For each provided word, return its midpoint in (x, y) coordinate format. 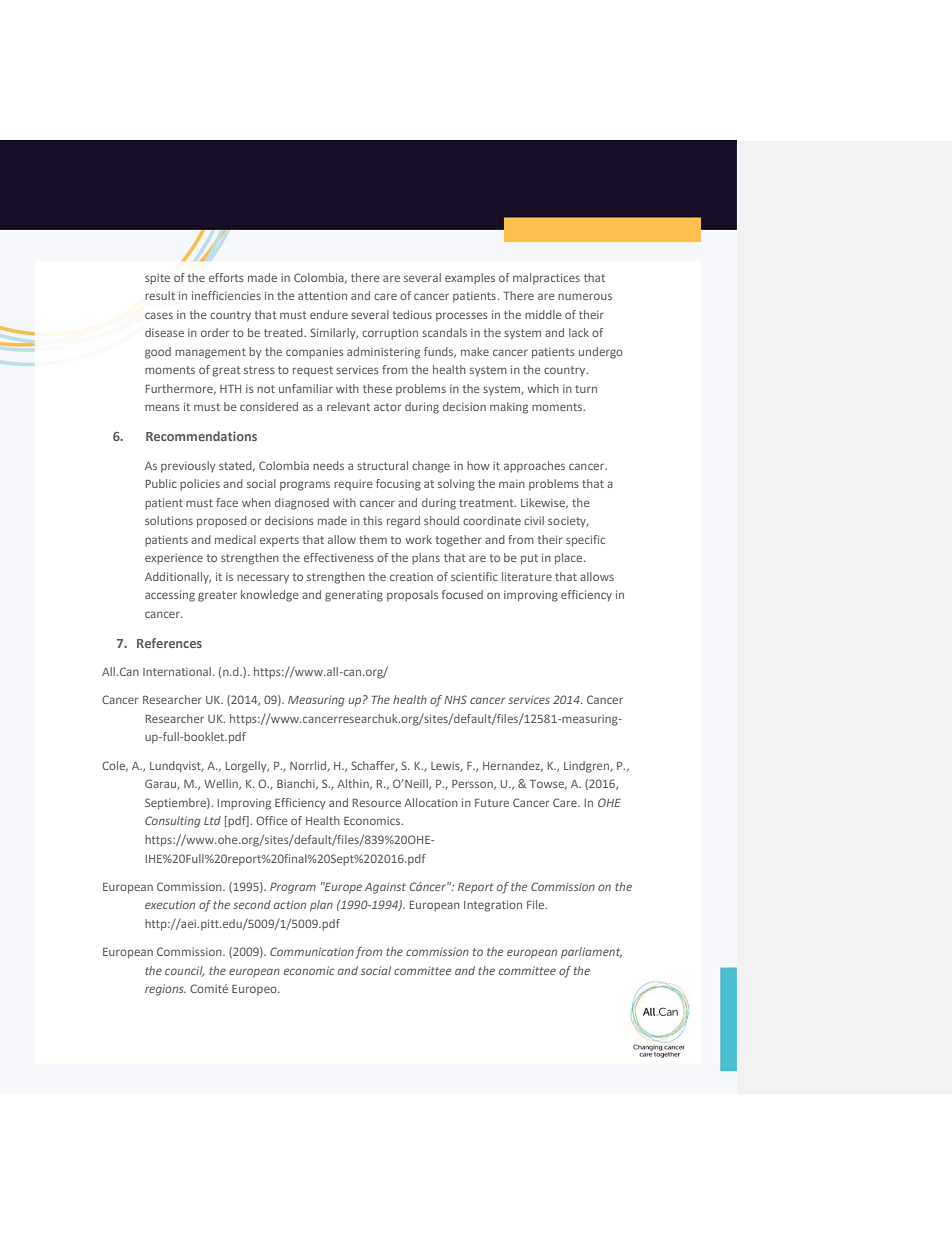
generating (354, 596)
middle (543, 314)
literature (527, 576)
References (169, 643)
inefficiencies (226, 295)
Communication (312, 951)
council (184, 971)
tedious (412, 314)
